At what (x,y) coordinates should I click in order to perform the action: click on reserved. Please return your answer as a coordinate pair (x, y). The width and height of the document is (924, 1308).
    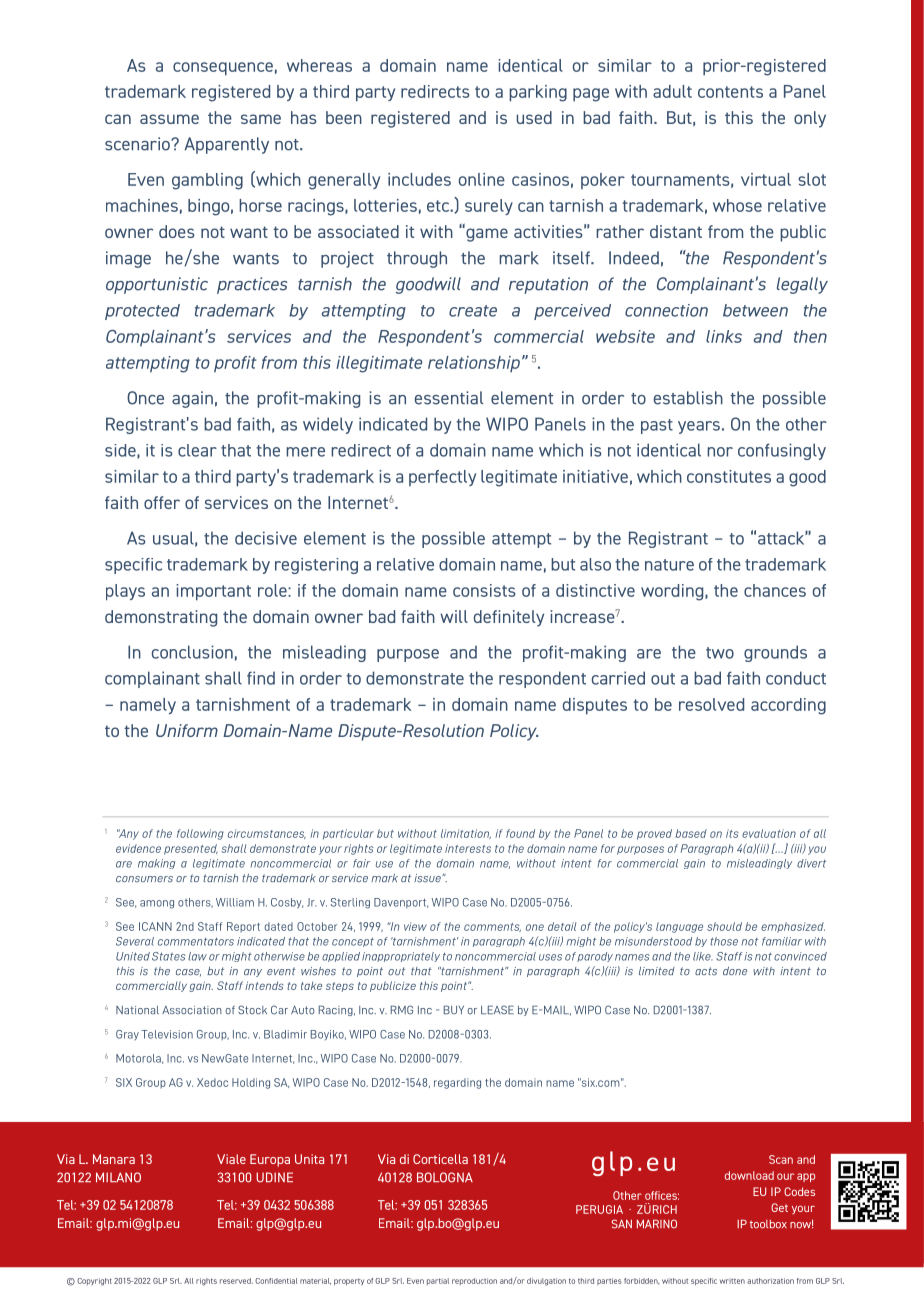
    Looking at the image, I should click on (236, 1281).
